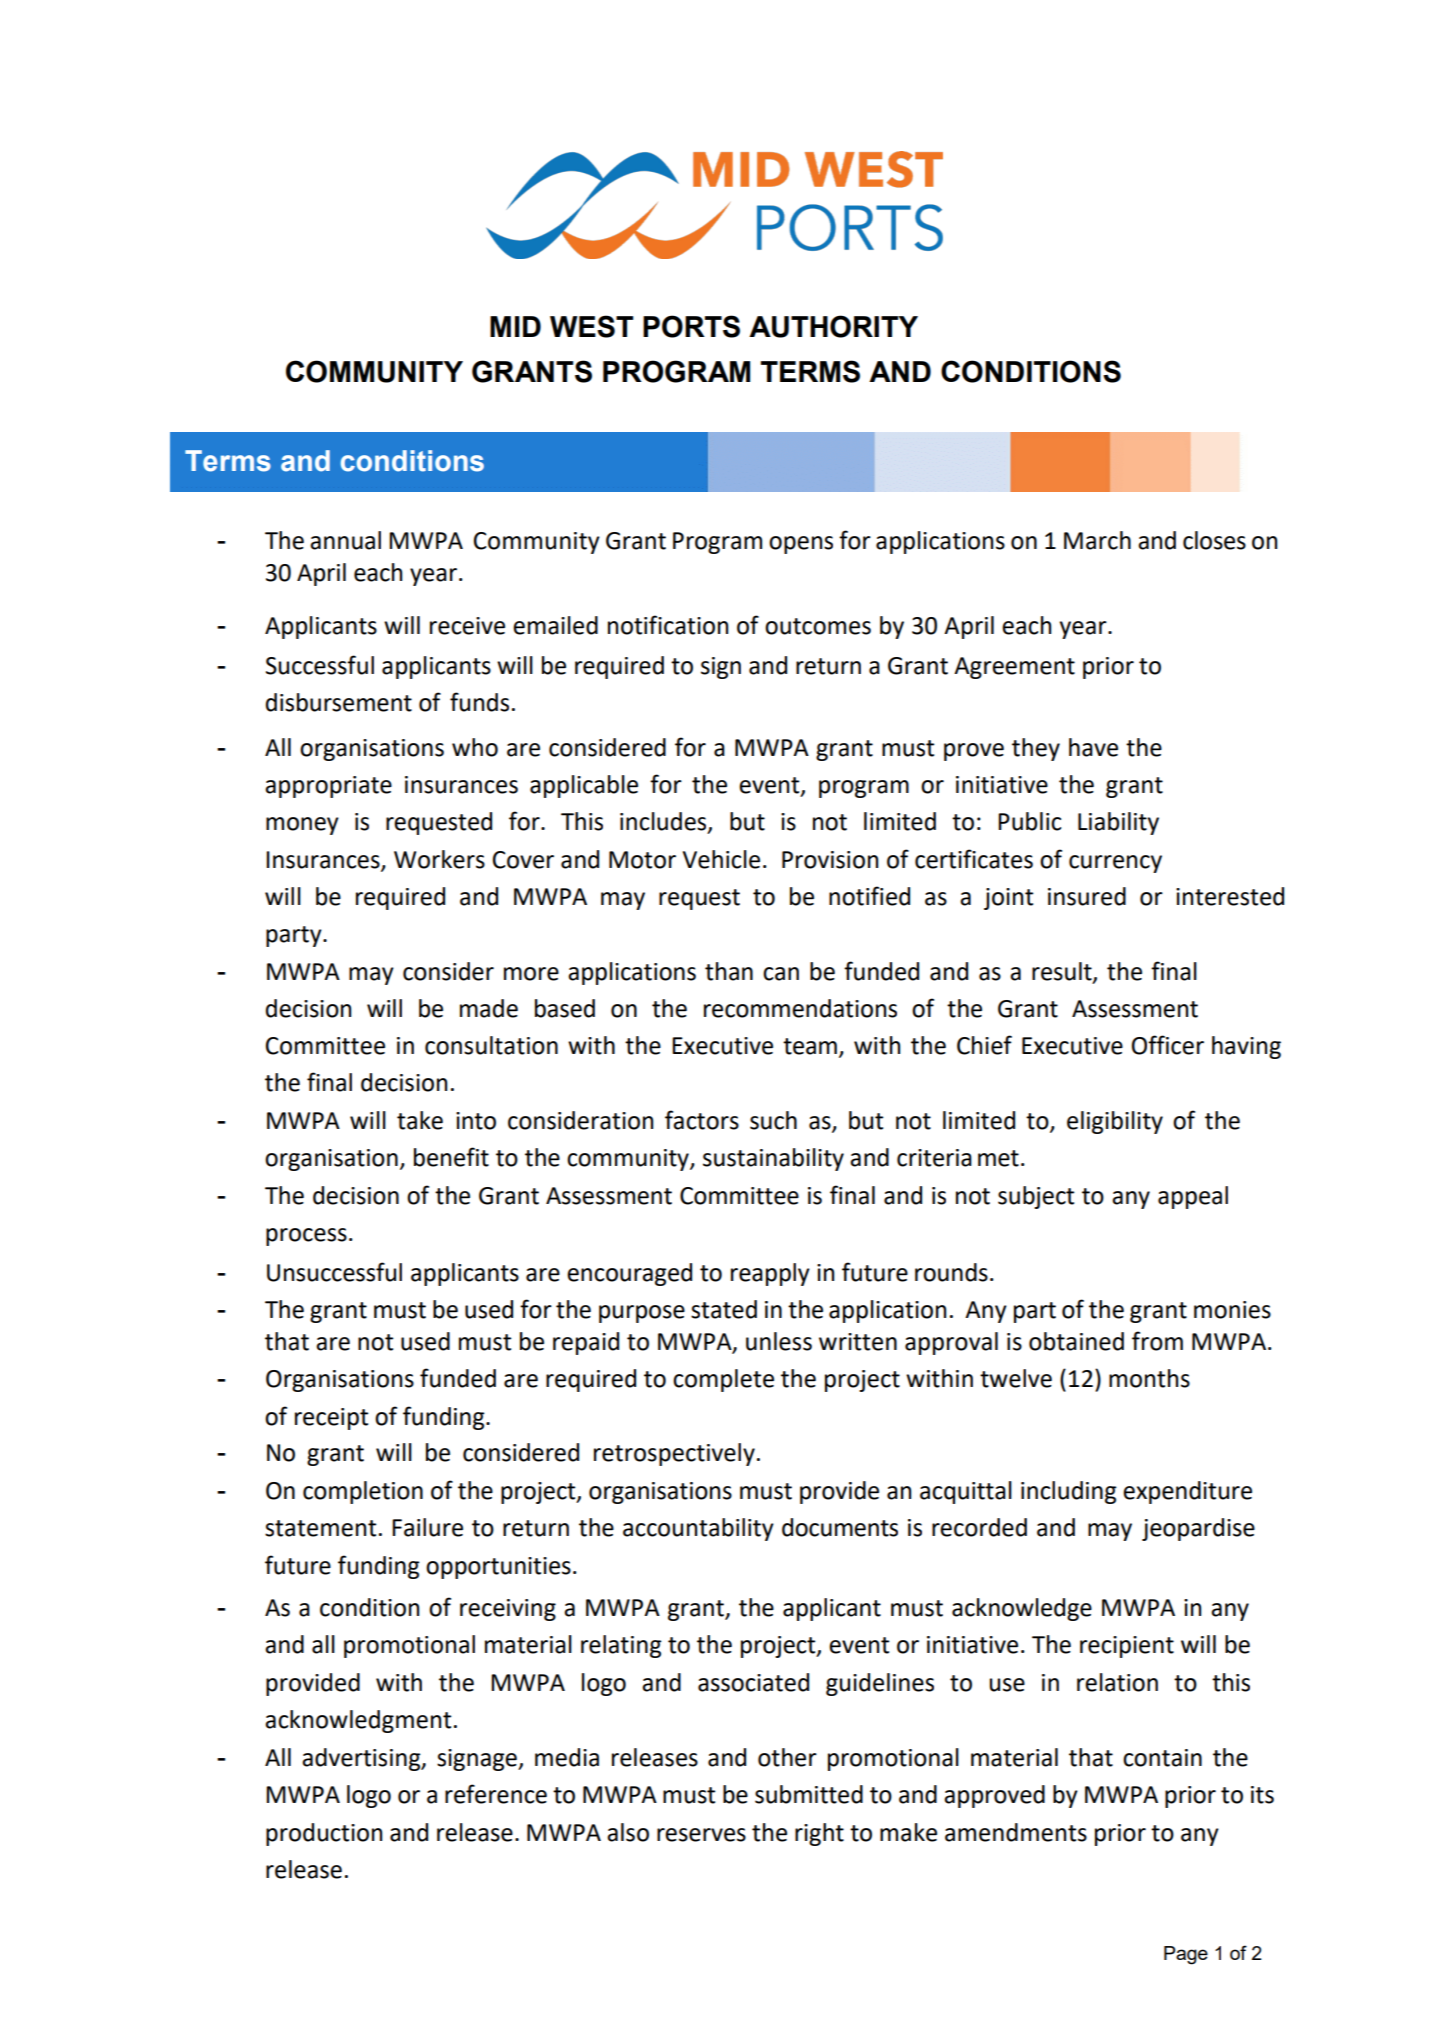 The width and height of the screenshot is (1436, 2030). What do you see at coordinates (1097, 540) in the screenshot?
I see `March` at bounding box center [1097, 540].
